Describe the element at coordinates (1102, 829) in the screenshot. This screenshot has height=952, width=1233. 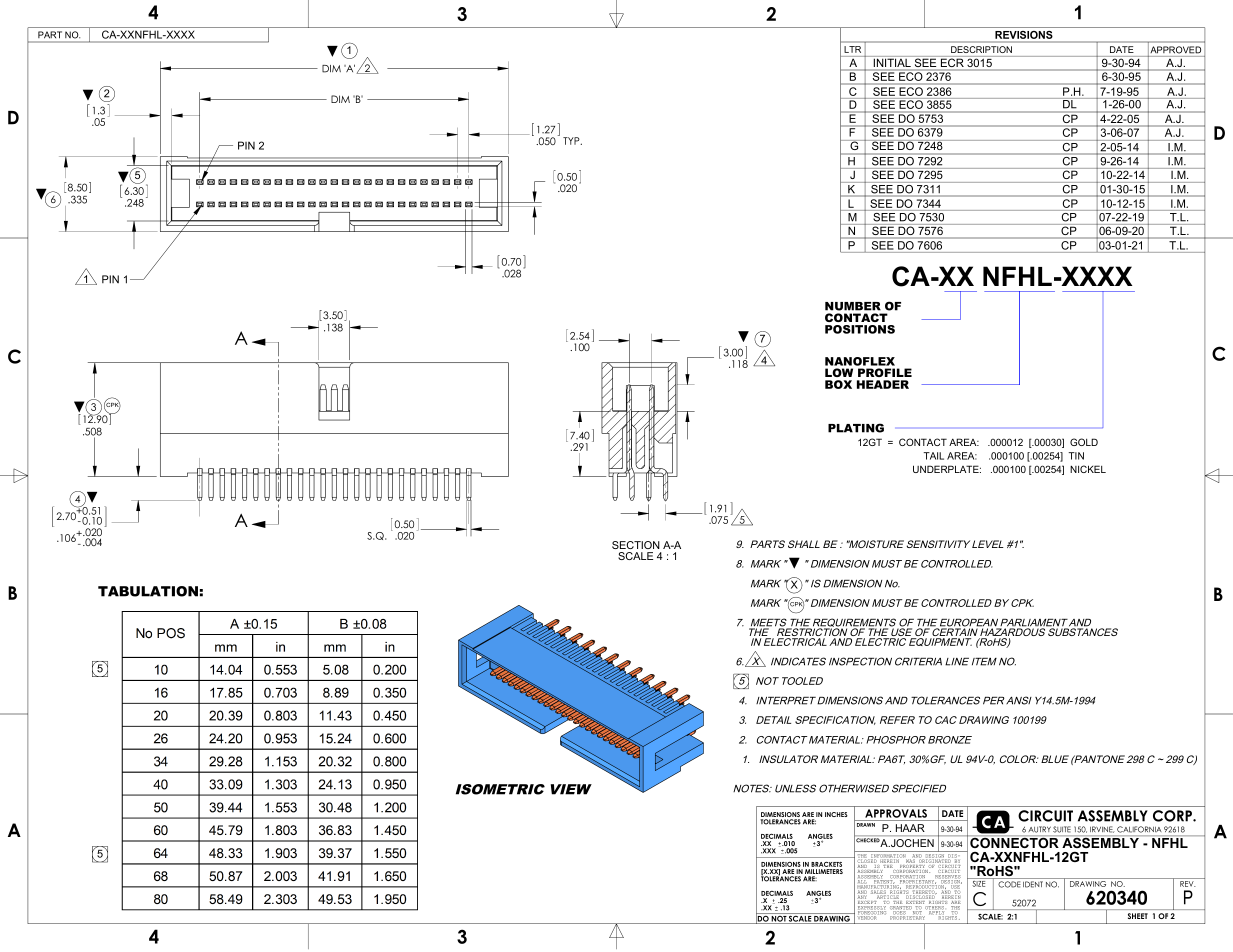
I see `IRVINE` at that location.
